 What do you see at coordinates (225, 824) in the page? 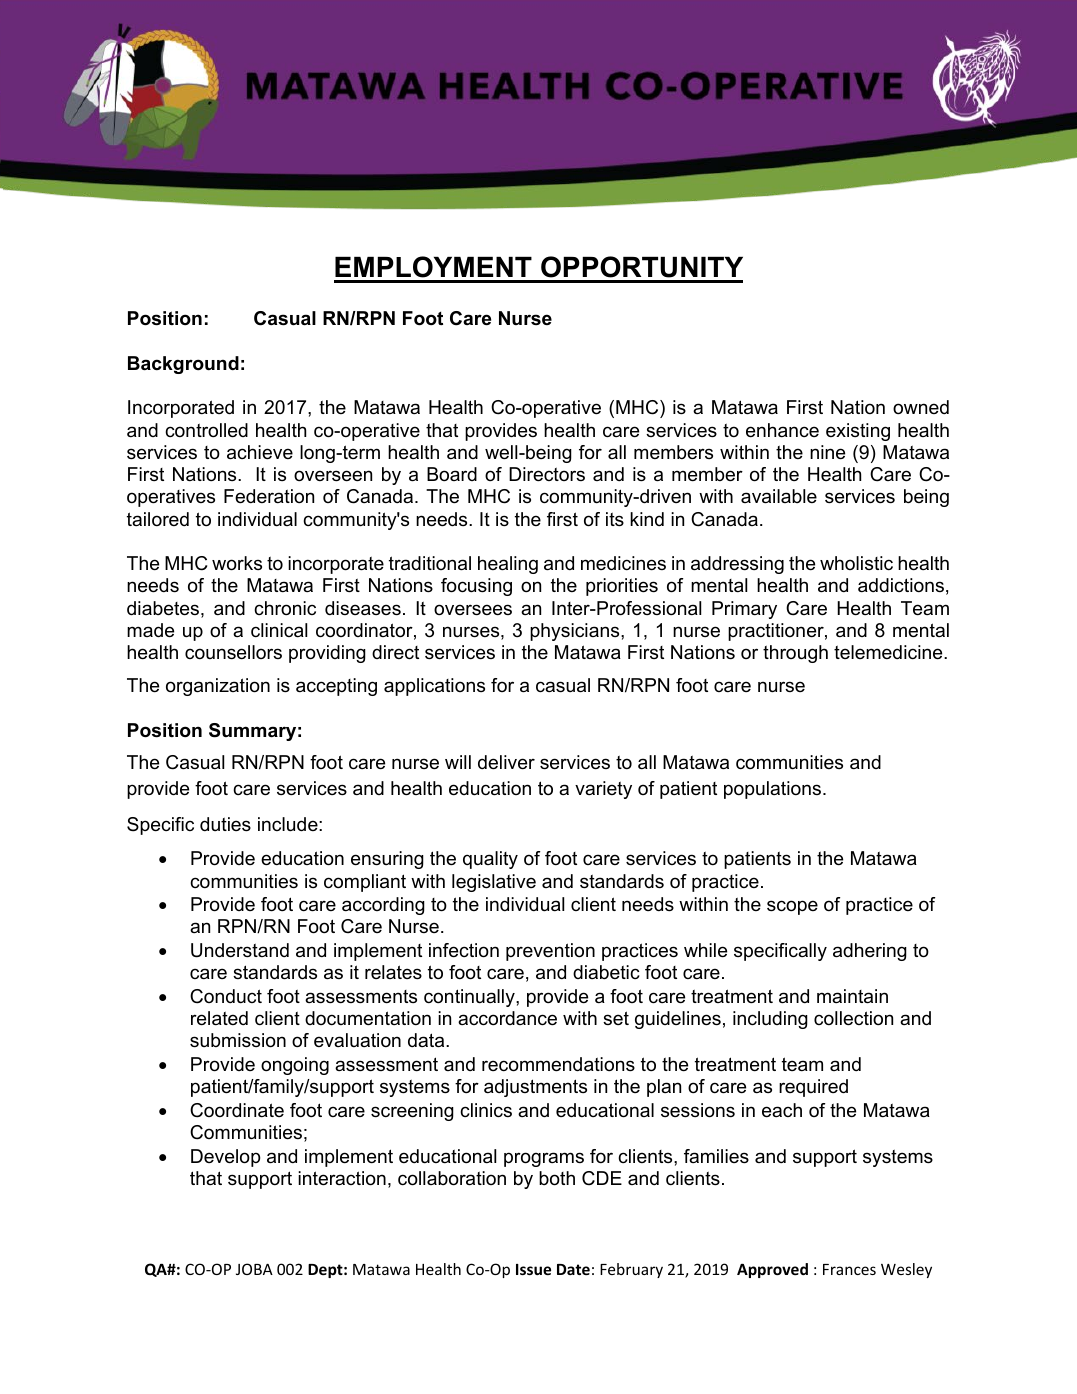
I see `duties` at bounding box center [225, 824].
